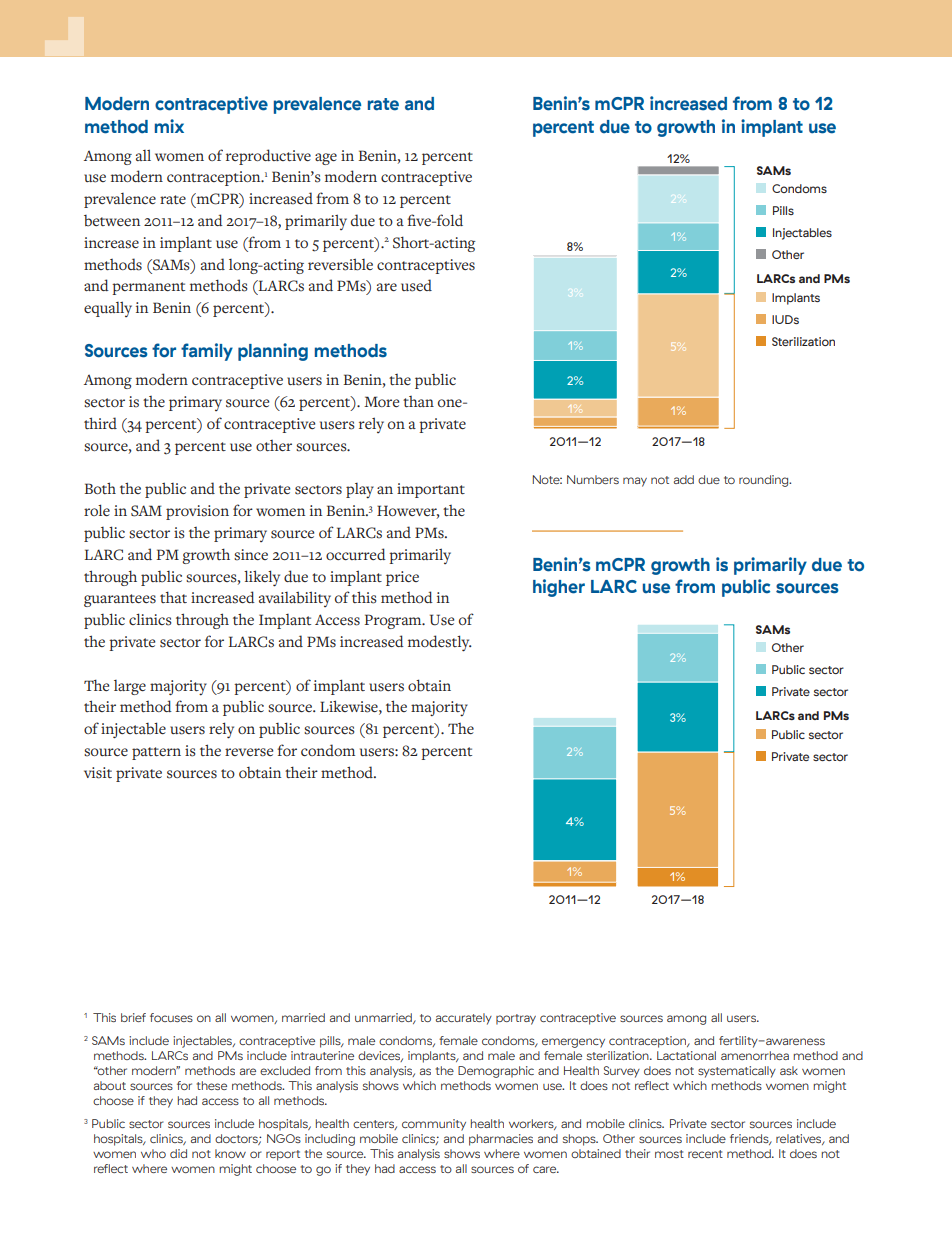 The width and height of the screenshot is (952, 1233). Describe the element at coordinates (178, 1153) in the screenshot. I see `did` at that location.
